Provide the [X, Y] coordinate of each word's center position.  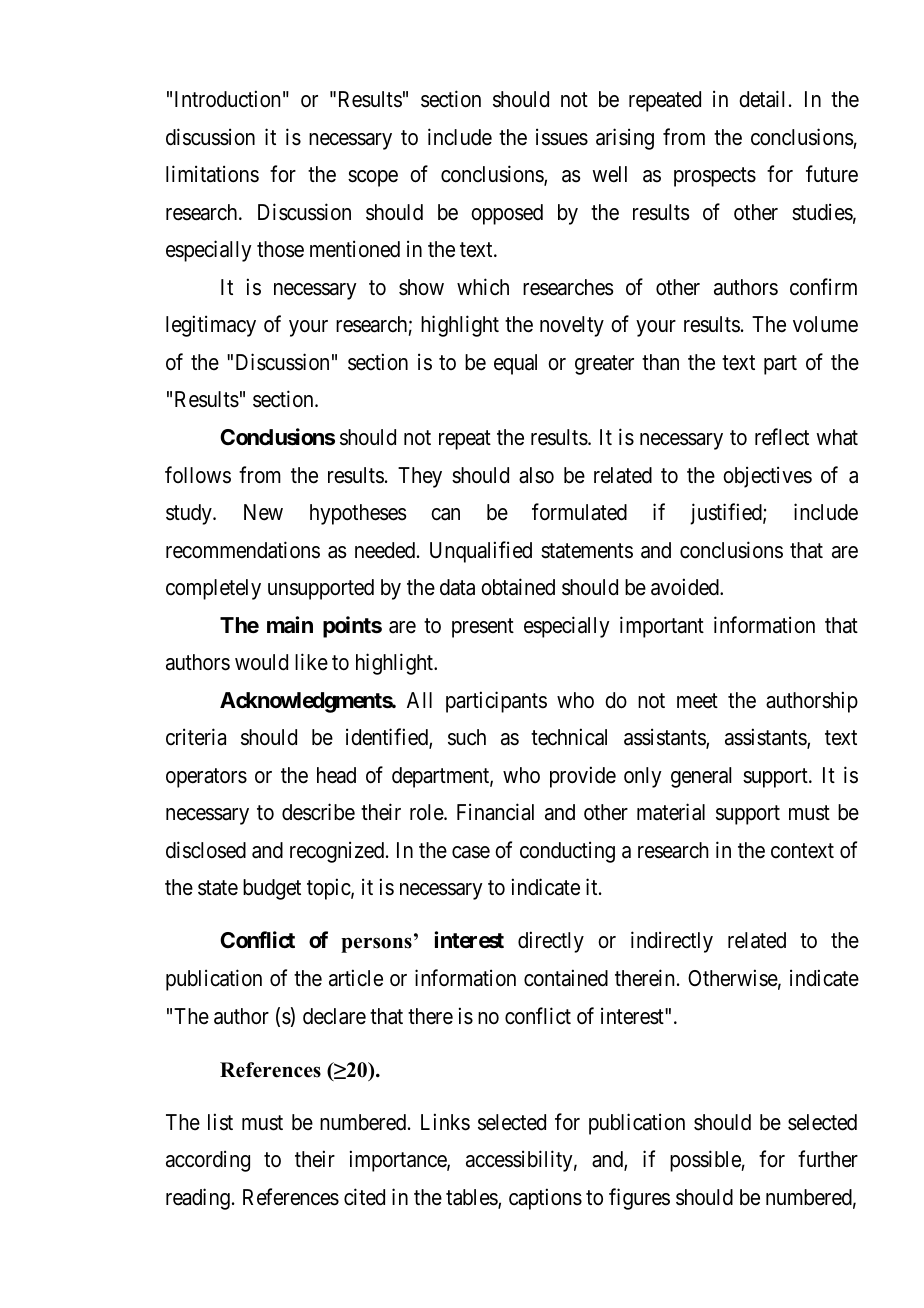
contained [566, 978]
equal [515, 364]
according [208, 1161]
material [671, 812]
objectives [767, 477]
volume [825, 324]
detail [761, 99]
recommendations [243, 550]
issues [562, 137]
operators [206, 778]
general [701, 777]
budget [272, 889]
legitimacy [211, 326]
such [467, 737]
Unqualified [481, 552]
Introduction [227, 99]
